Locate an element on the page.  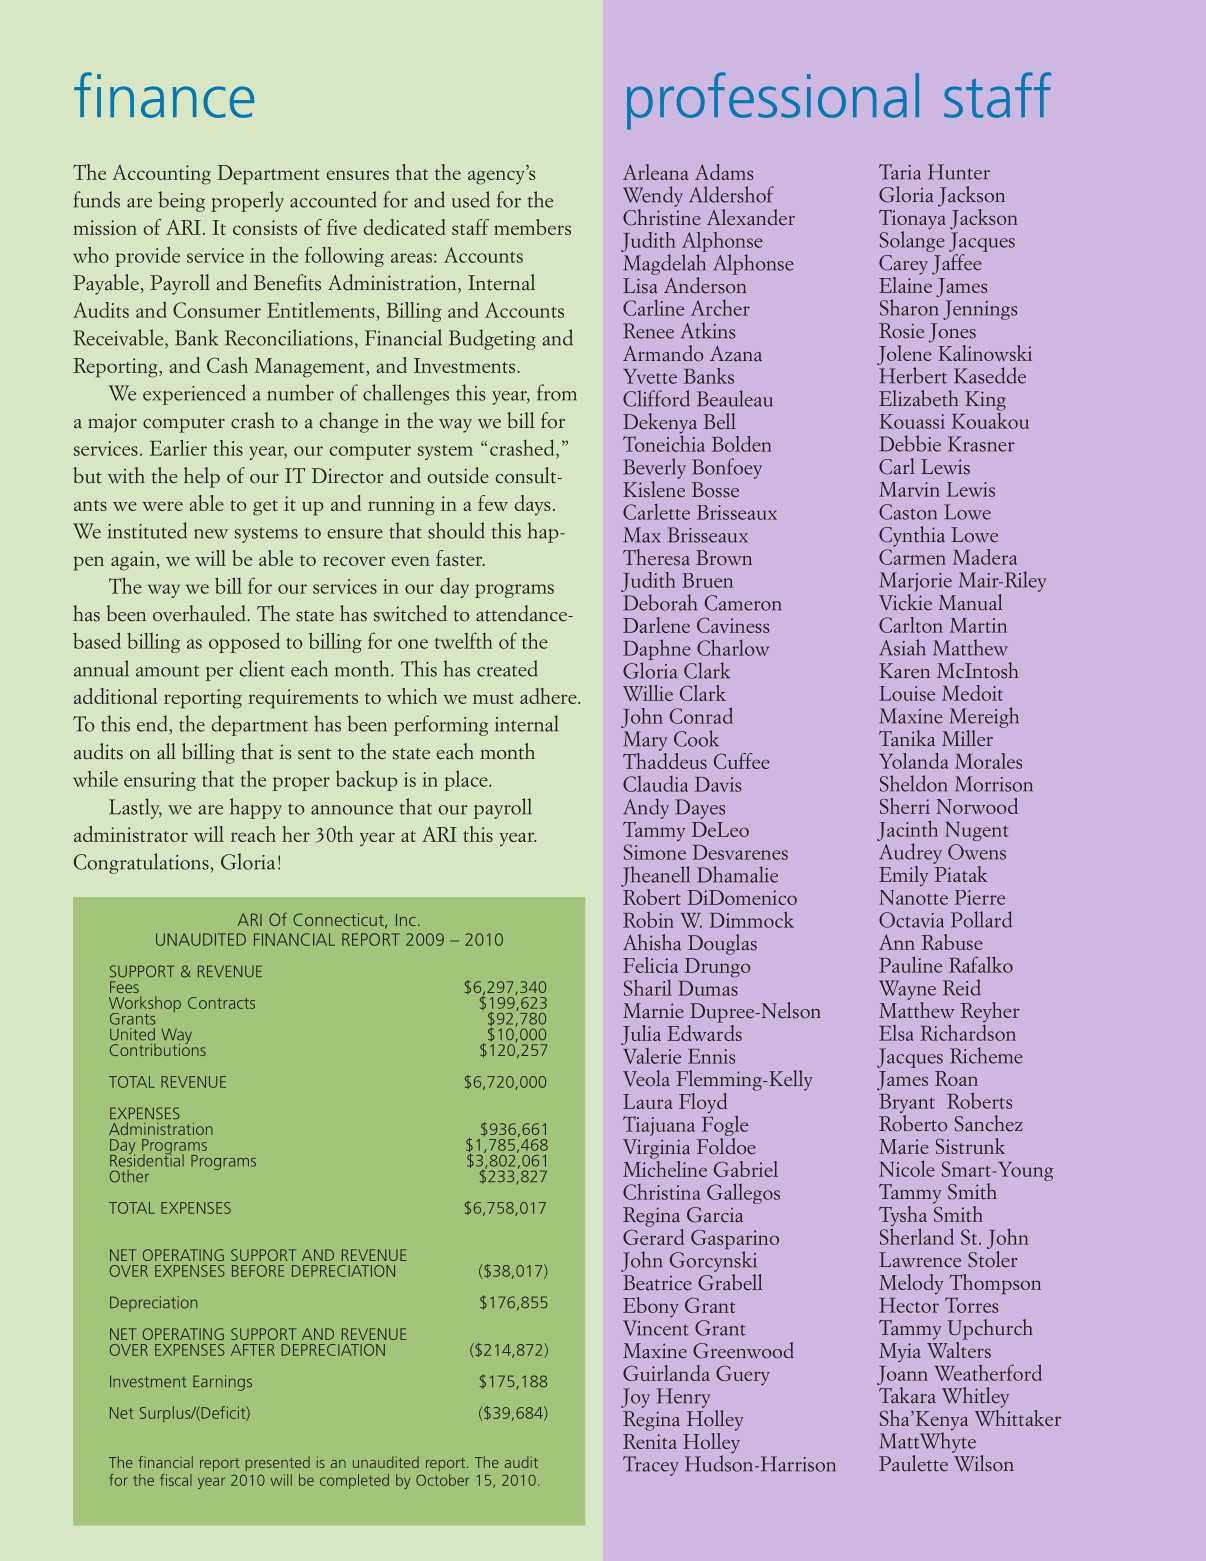
Sheldon is located at coordinates (913, 783).
